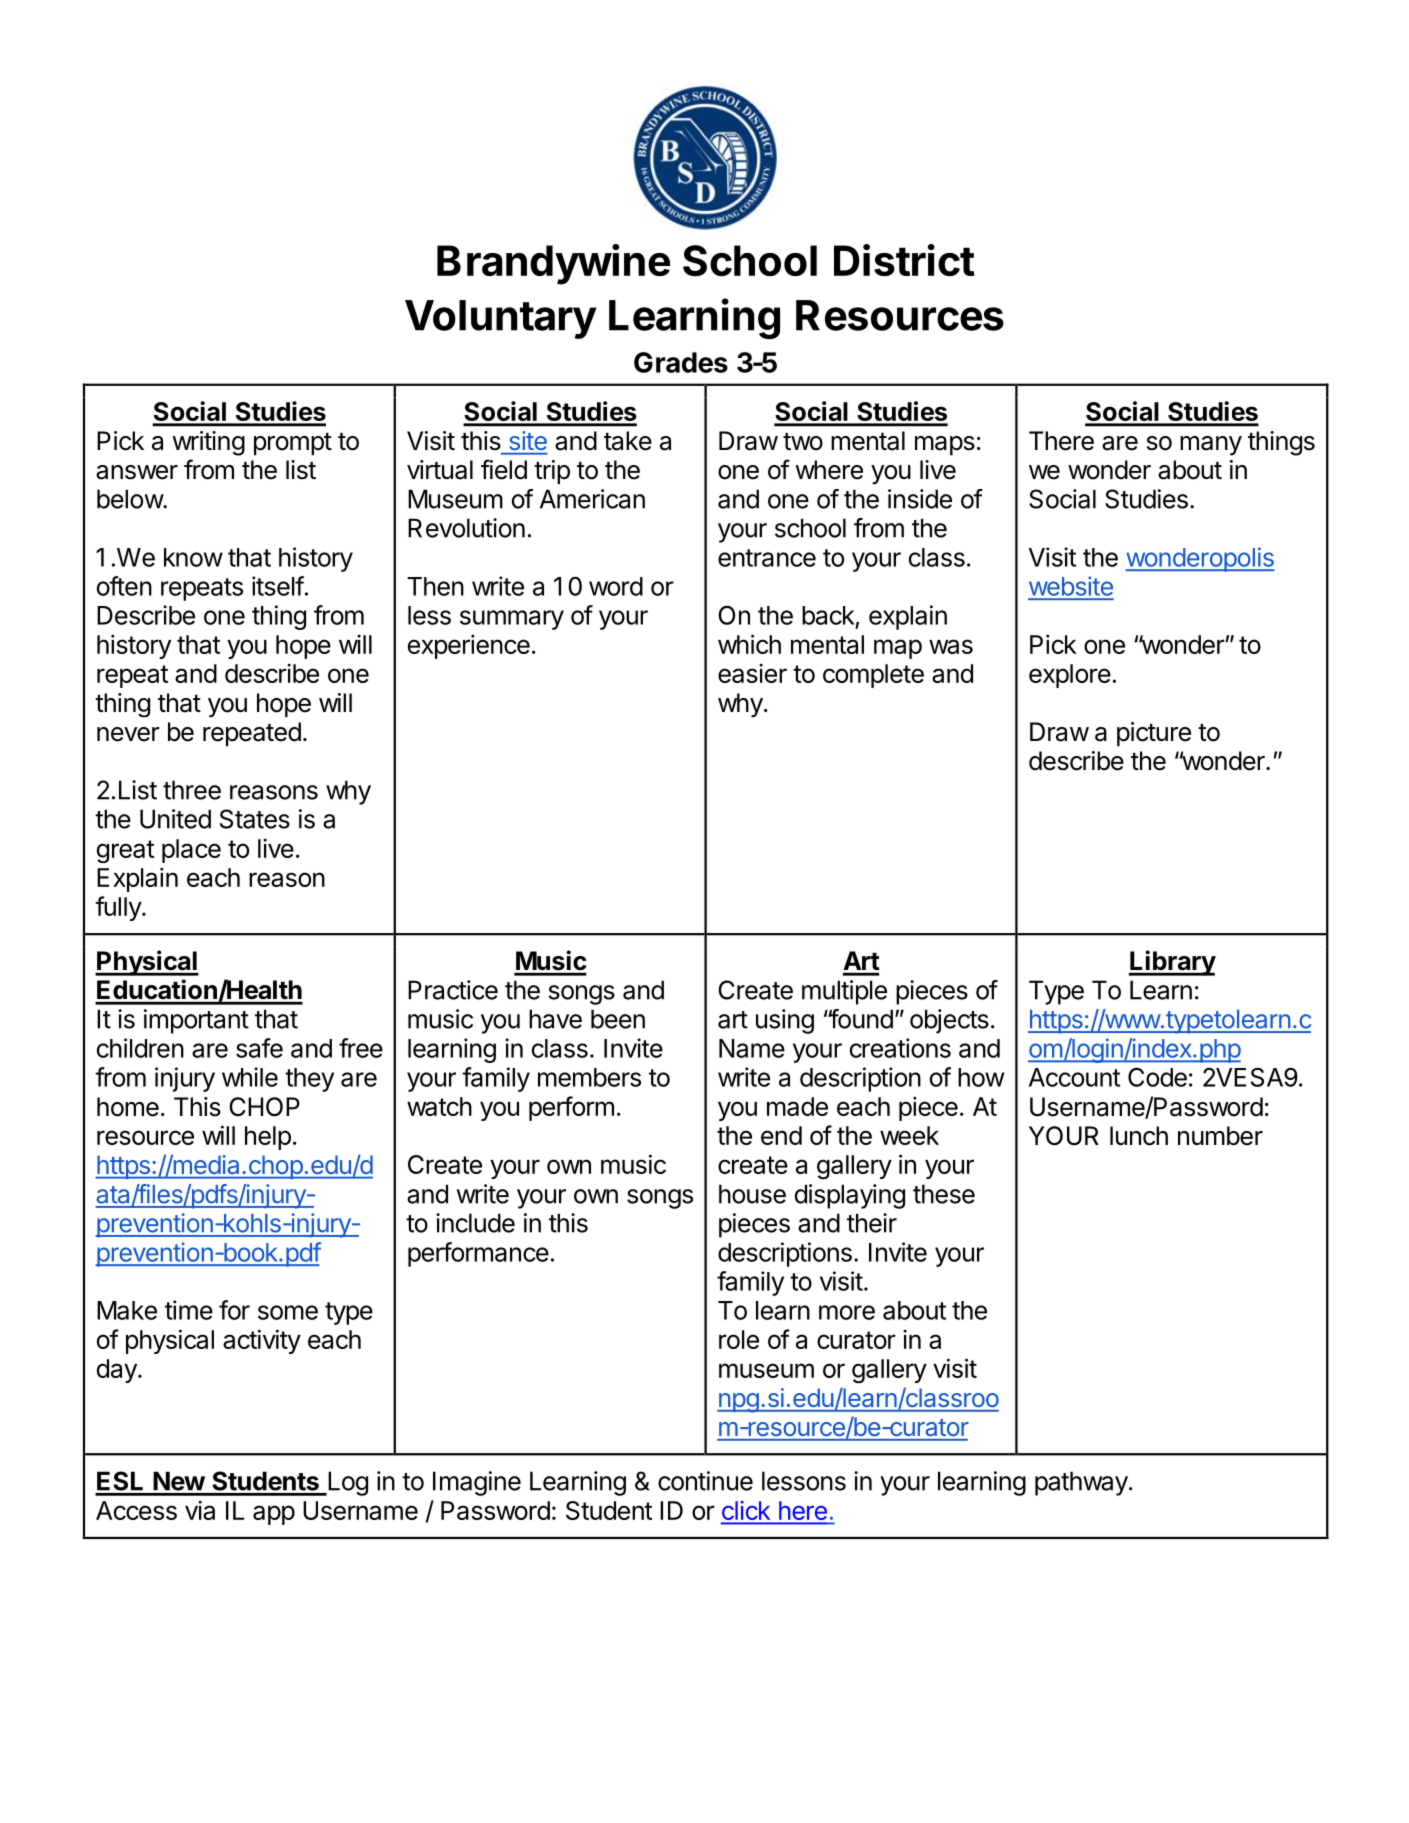 The height and width of the image is (1823, 1409). What do you see at coordinates (904, 260) in the image?
I see `District` at bounding box center [904, 260].
